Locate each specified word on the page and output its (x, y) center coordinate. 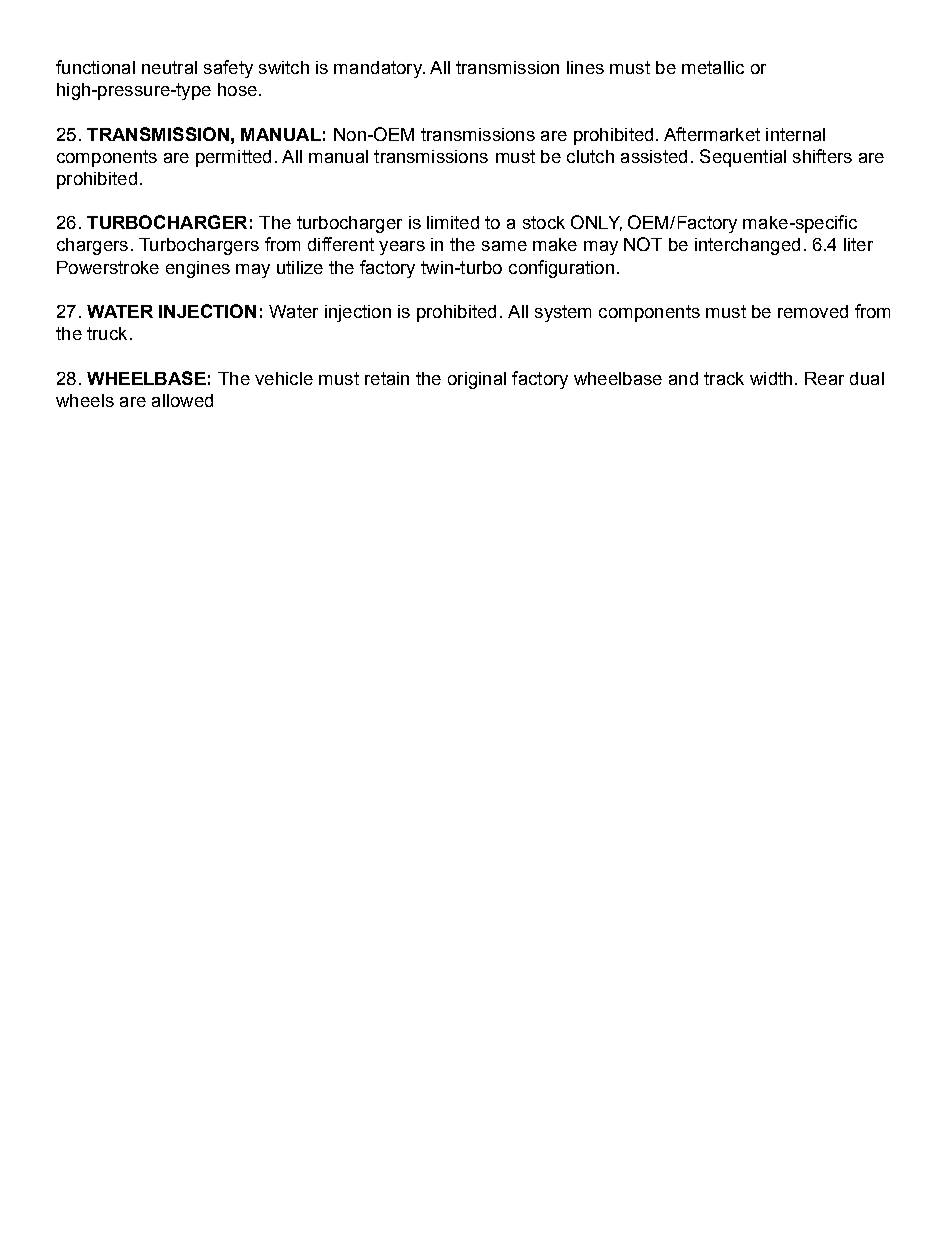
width (771, 378)
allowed (182, 400)
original (477, 380)
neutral (169, 67)
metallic (713, 67)
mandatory (379, 69)
